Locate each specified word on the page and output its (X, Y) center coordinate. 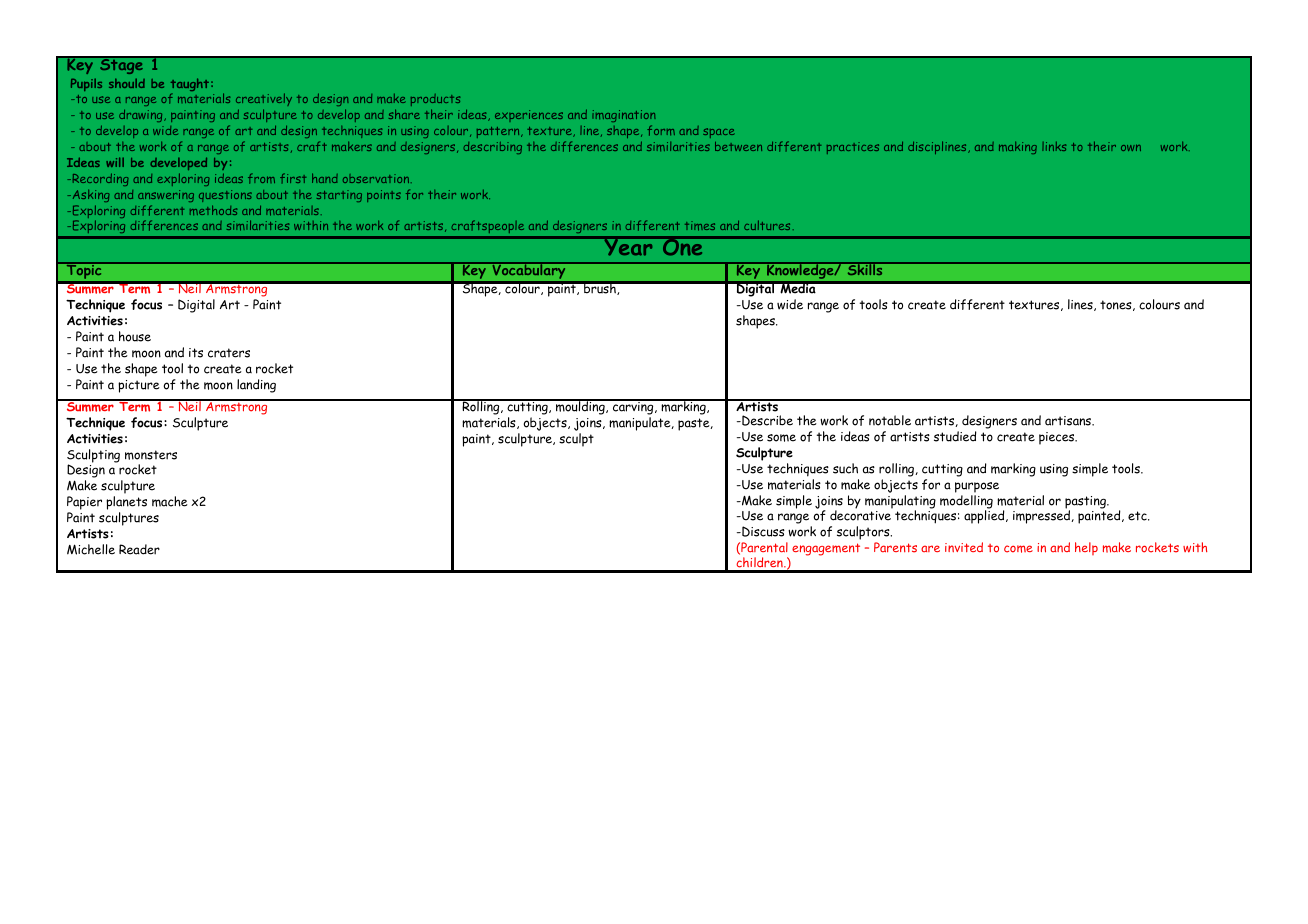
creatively (264, 101)
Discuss (762, 531)
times (700, 226)
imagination (624, 118)
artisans (1069, 421)
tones (1117, 305)
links (1054, 146)
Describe (766, 420)
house (135, 336)
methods (213, 210)
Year (628, 246)
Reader (139, 549)
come (1018, 549)
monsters (151, 455)
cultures (767, 225)
